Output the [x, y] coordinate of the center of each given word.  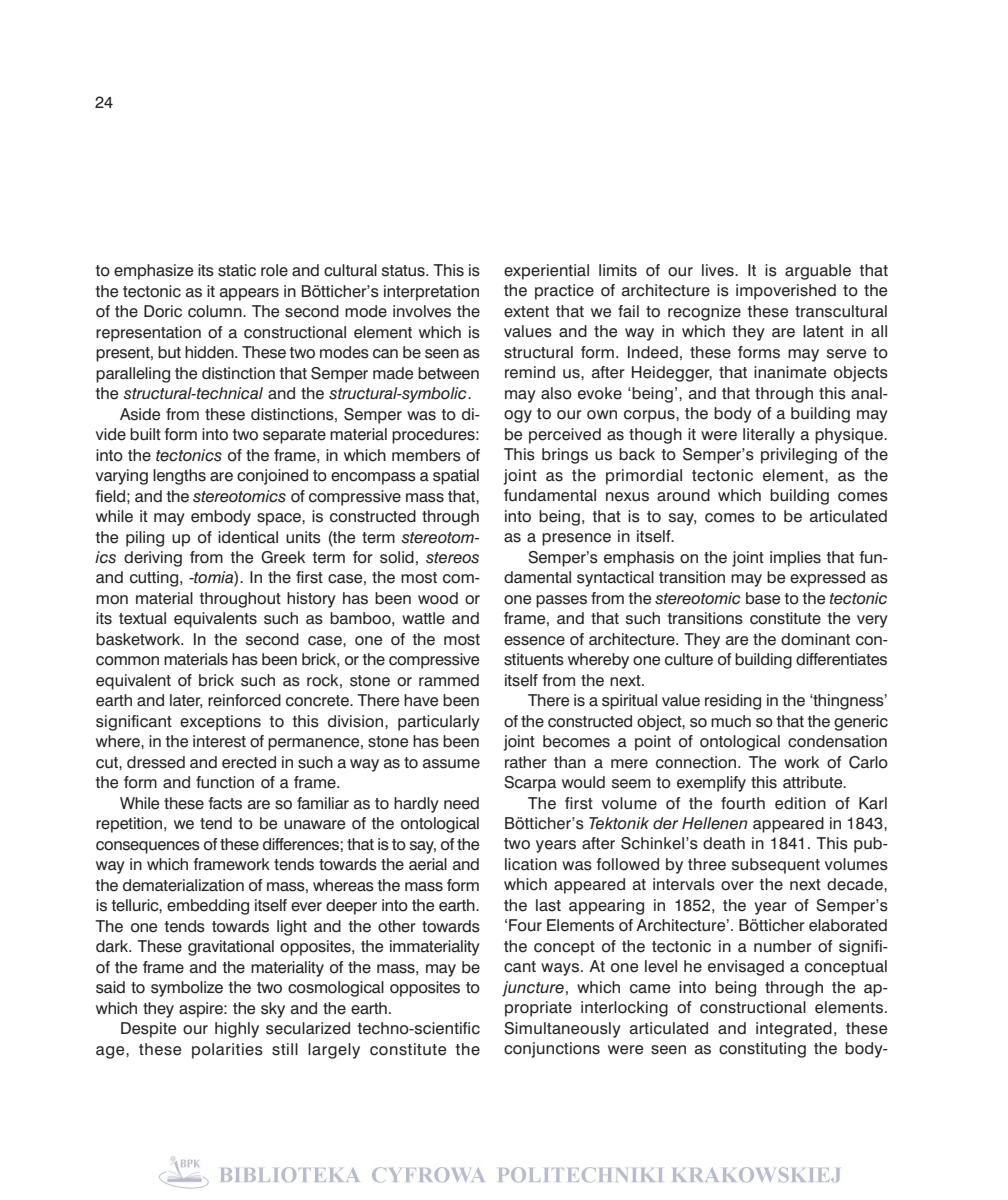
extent [526, 312]
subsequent [776, 866]
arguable [818, 272]
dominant [815, 639]
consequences [148, 847]
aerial [428, 864]
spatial [456, 477]
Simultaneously [562, 1030]
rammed [449, 680]
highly [237, 1030]
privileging [799, 456]
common [127, 661]
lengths [179, 477]
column [216, 311]
